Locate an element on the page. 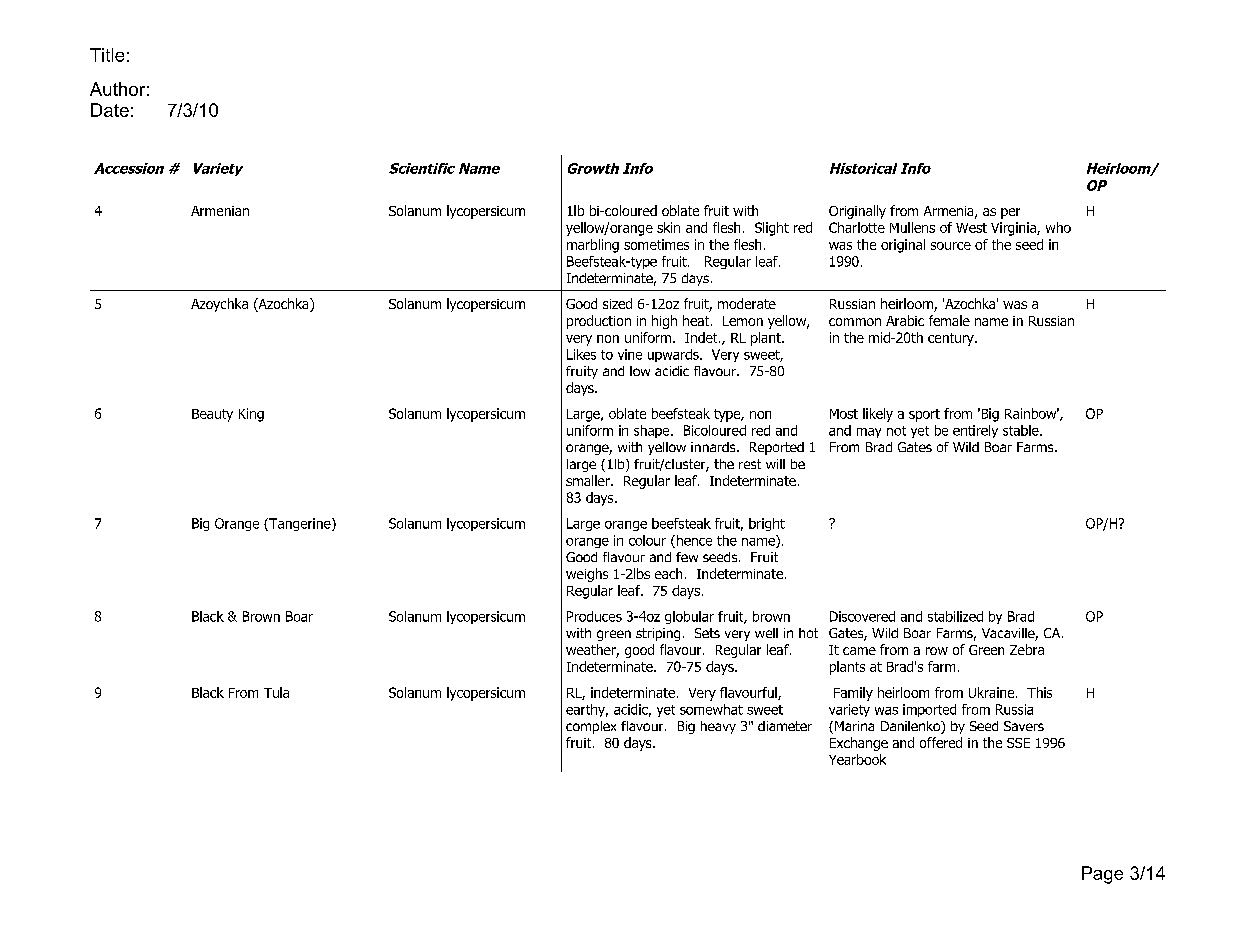 The image size is (1233, 952). striping is located at coordinates (658, 634).
